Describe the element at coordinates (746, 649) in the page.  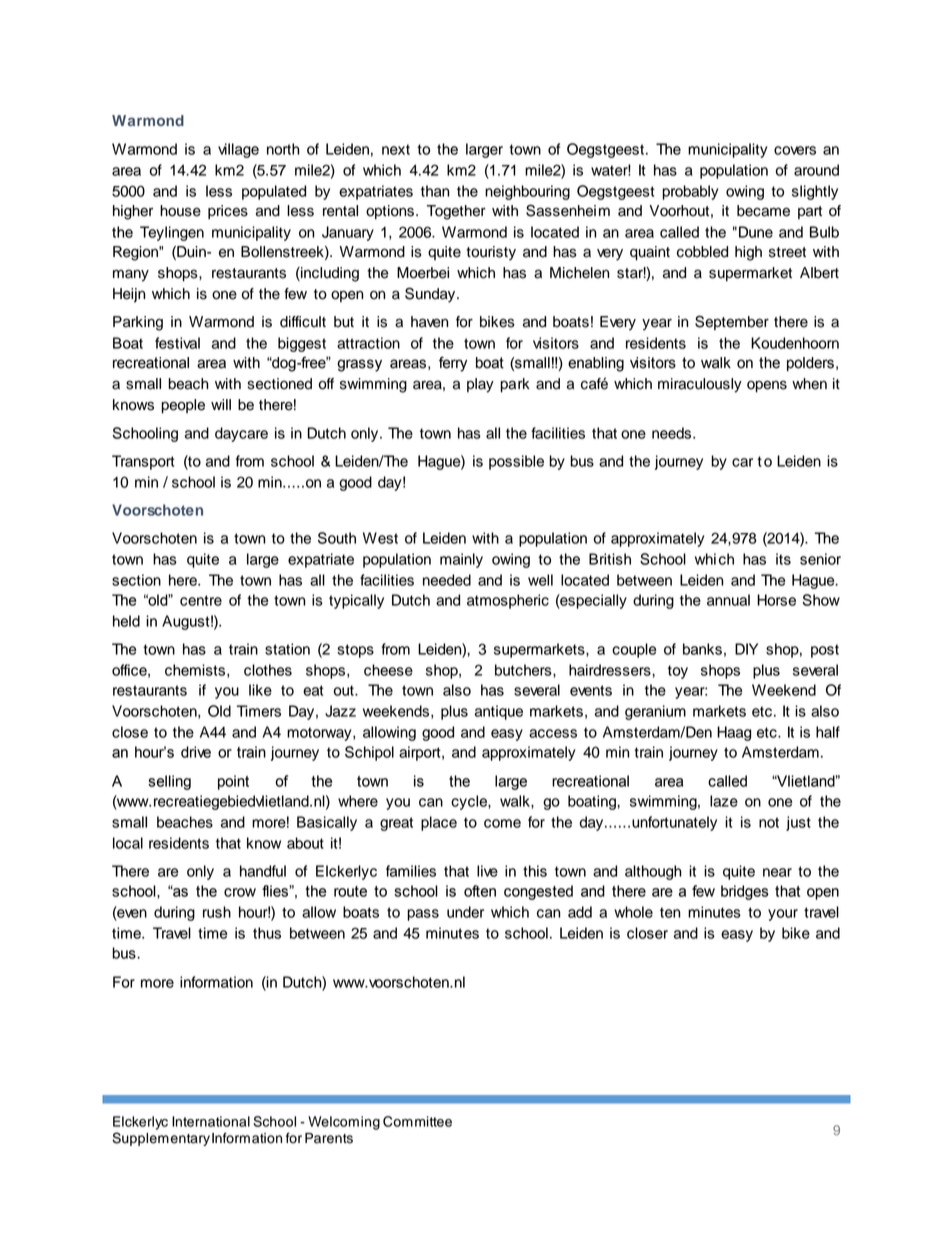
I see `DIY` at that location.
